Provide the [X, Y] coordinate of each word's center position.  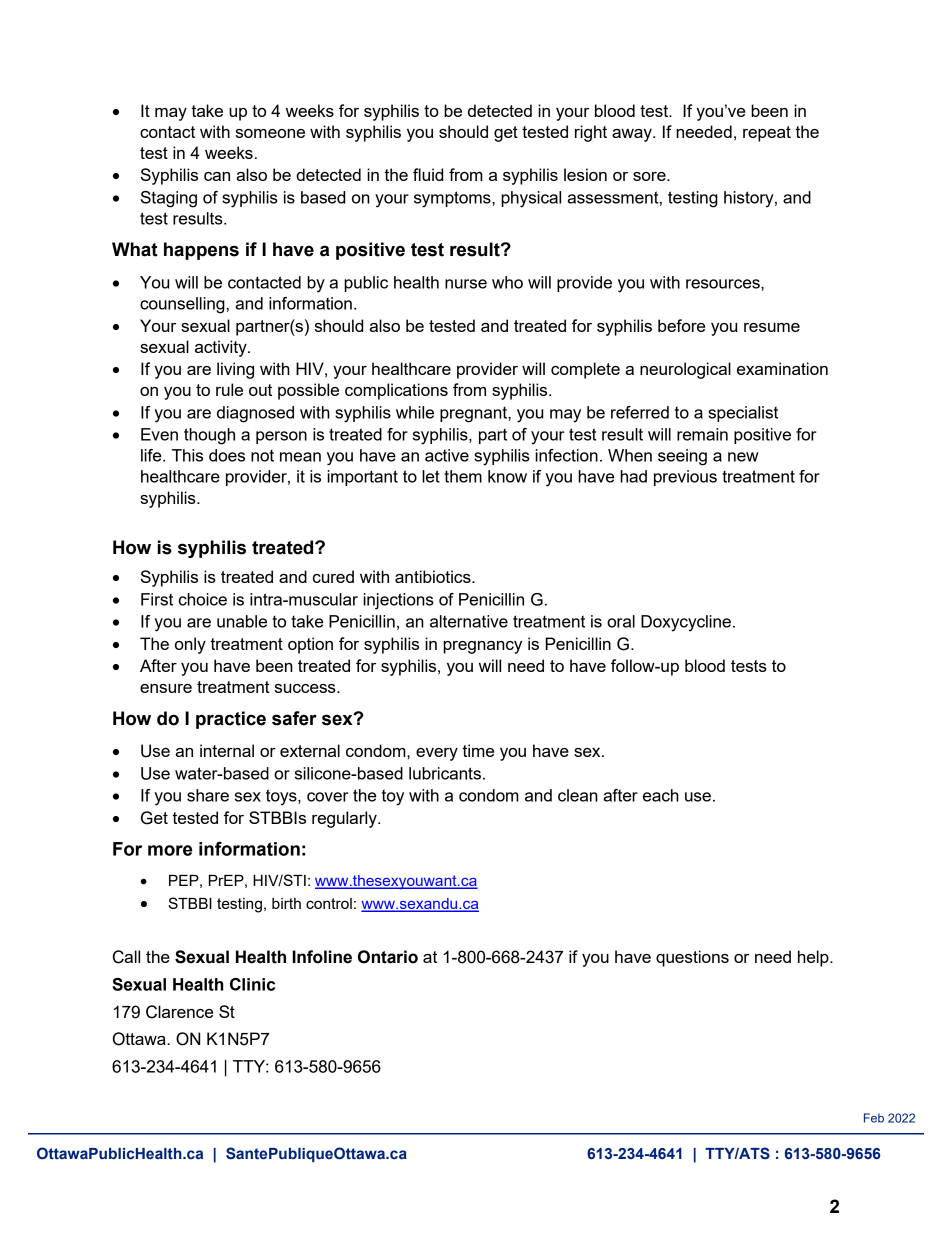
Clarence [179, 1012]
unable [242, 621]
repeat [767, 134]
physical [531, 199]
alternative [469, 621]
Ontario [388, 957]
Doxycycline [686, 623]
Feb [874, 1118]
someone [270, 133]
